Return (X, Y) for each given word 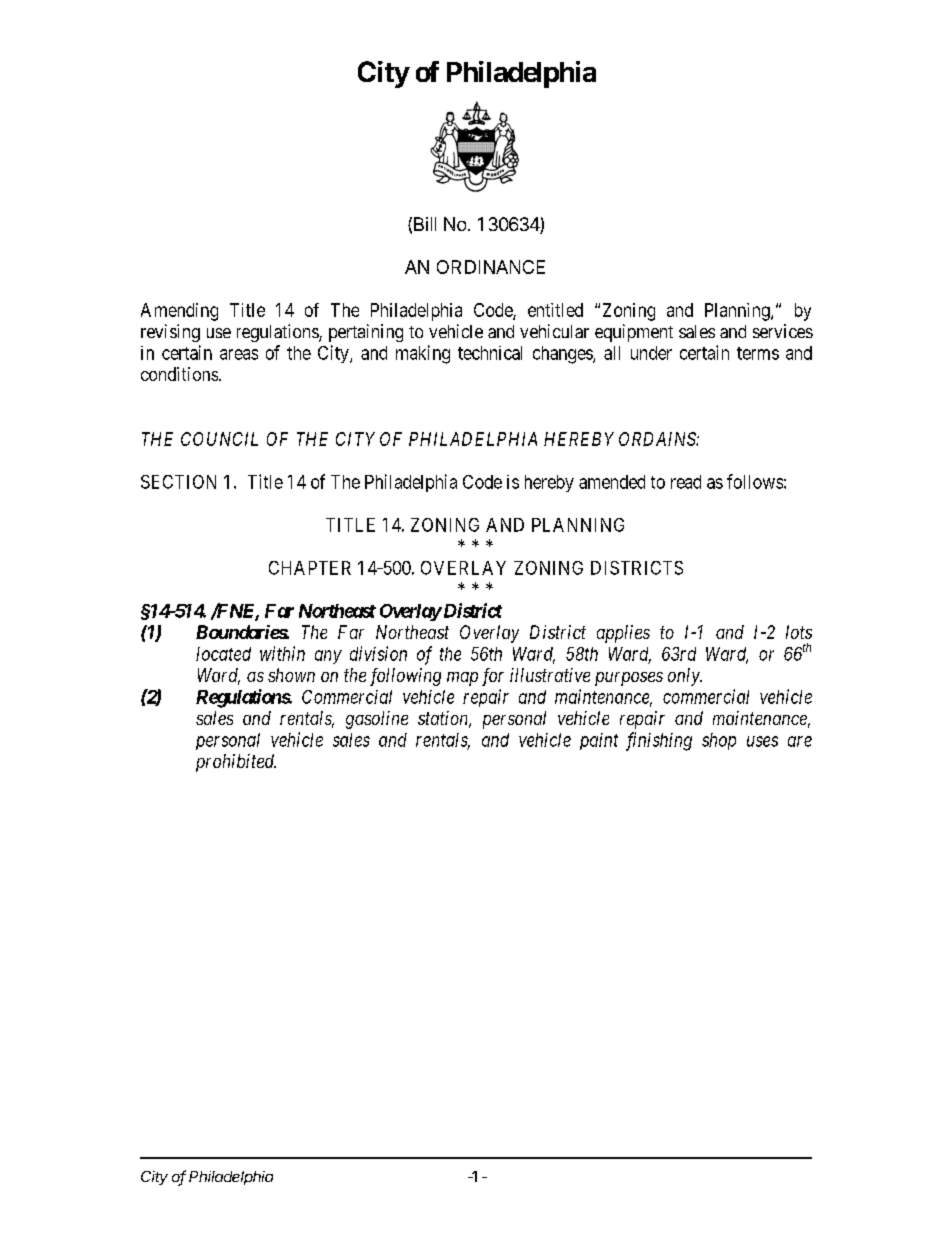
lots (799, 632)
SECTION (178, 482)
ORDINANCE (491, 267)
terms (758, 353)
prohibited (236, 763)
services (783, 331)
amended (612, 482)
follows (755, 481)
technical (490, 353)
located (223, 654)
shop (719, 741)
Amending (179, 312)
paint (599, 741)
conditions (180, 374)
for (493, 677)
